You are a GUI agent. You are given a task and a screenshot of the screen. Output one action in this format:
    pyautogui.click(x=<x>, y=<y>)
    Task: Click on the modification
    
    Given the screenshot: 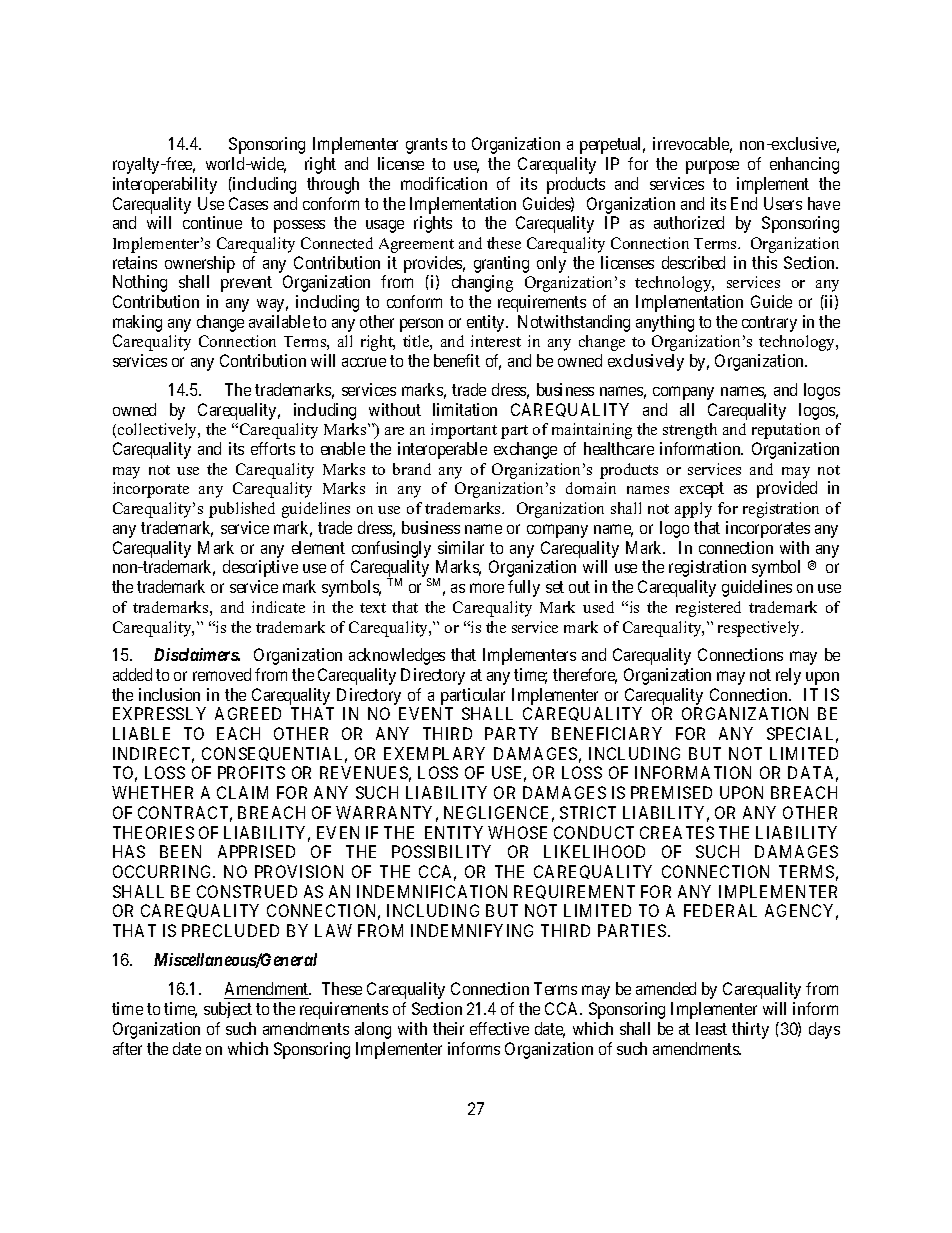 What is the action you would take?
    pyautogui.click(x=444, y=183)
